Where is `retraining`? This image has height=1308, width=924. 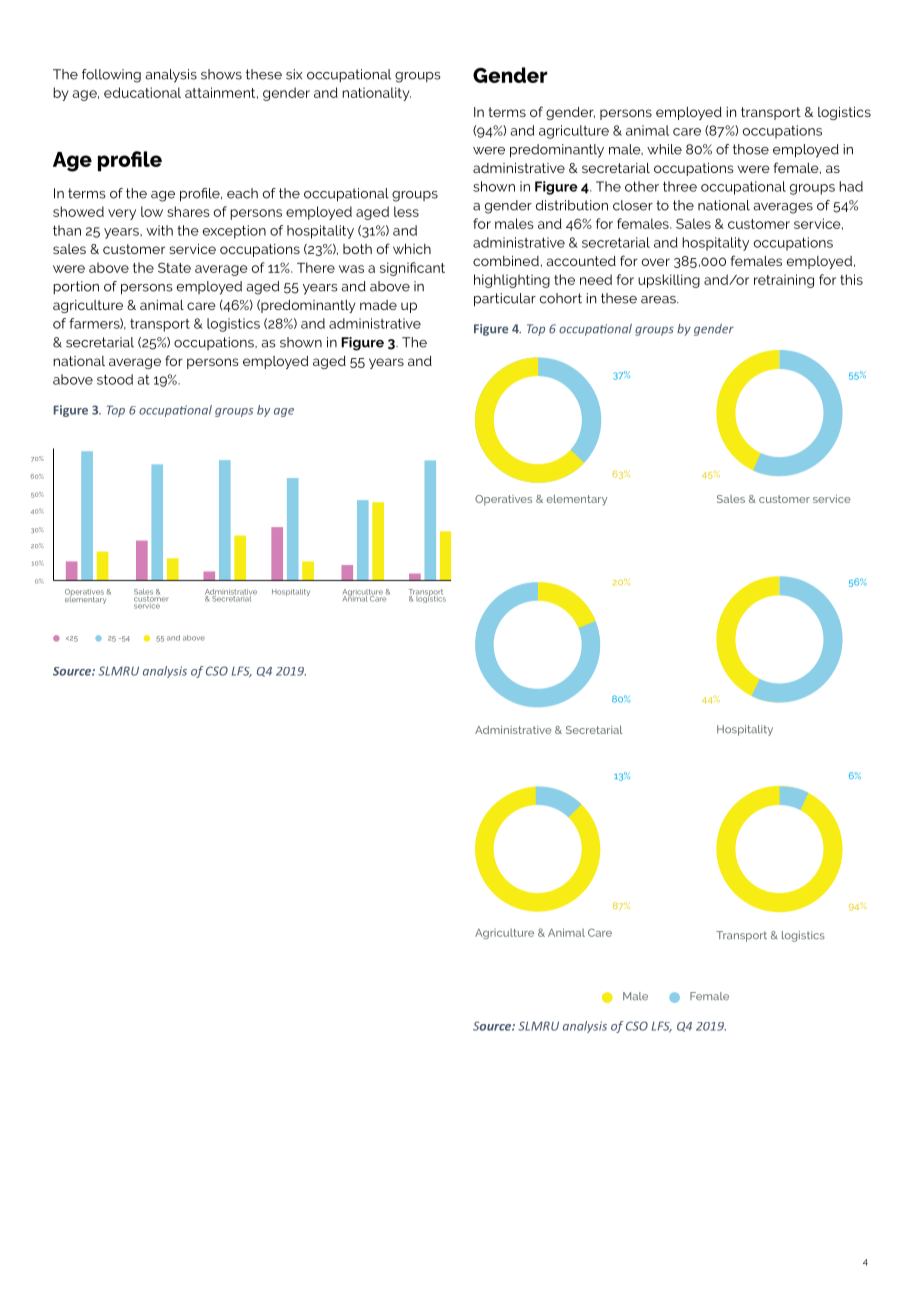
retraining is located at coordinates (784, 281).
